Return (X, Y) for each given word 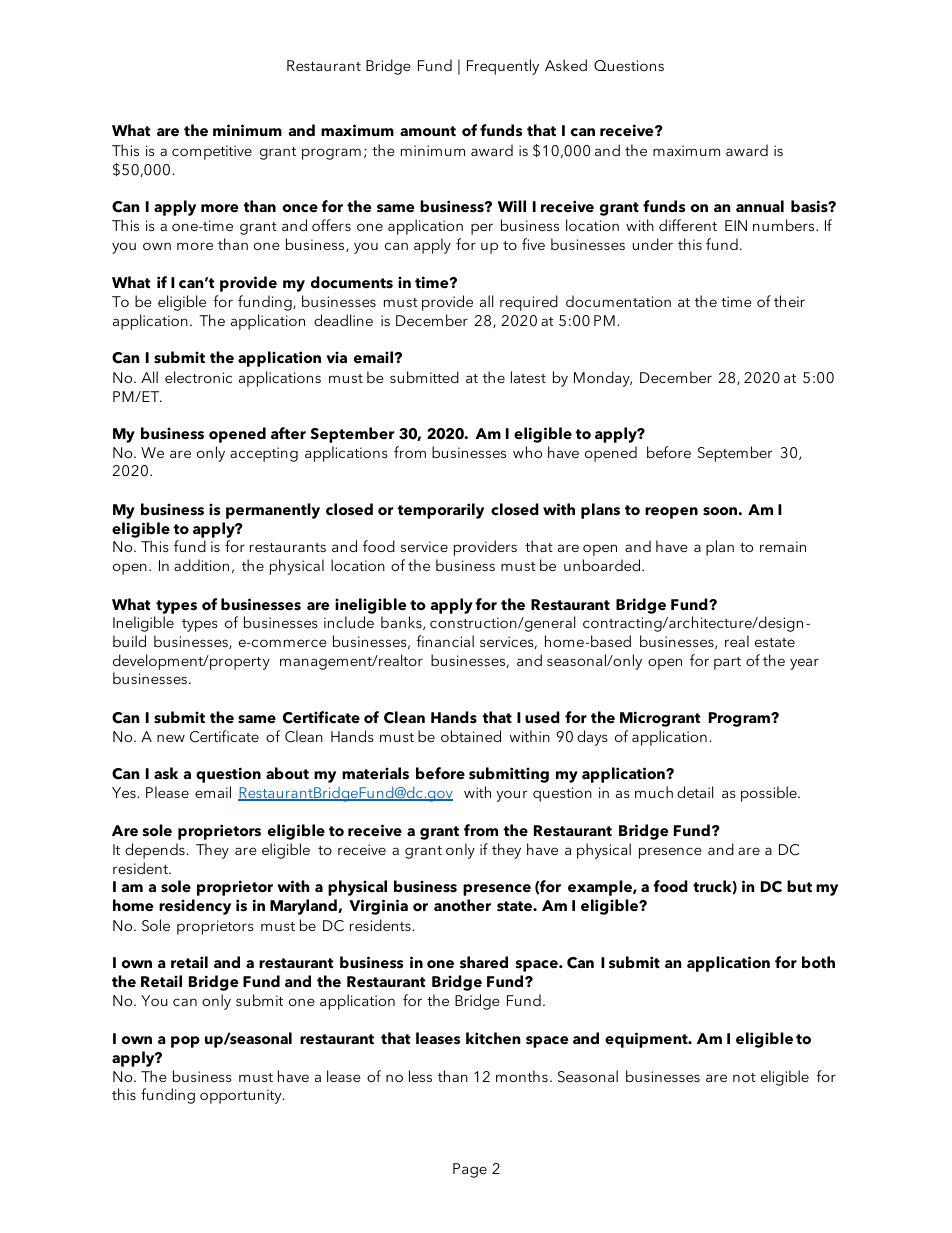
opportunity (242, 1096)
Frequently (503, 67)
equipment (647, 1040)
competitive (212, 152)
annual (760, 206)
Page (470, 1170)
